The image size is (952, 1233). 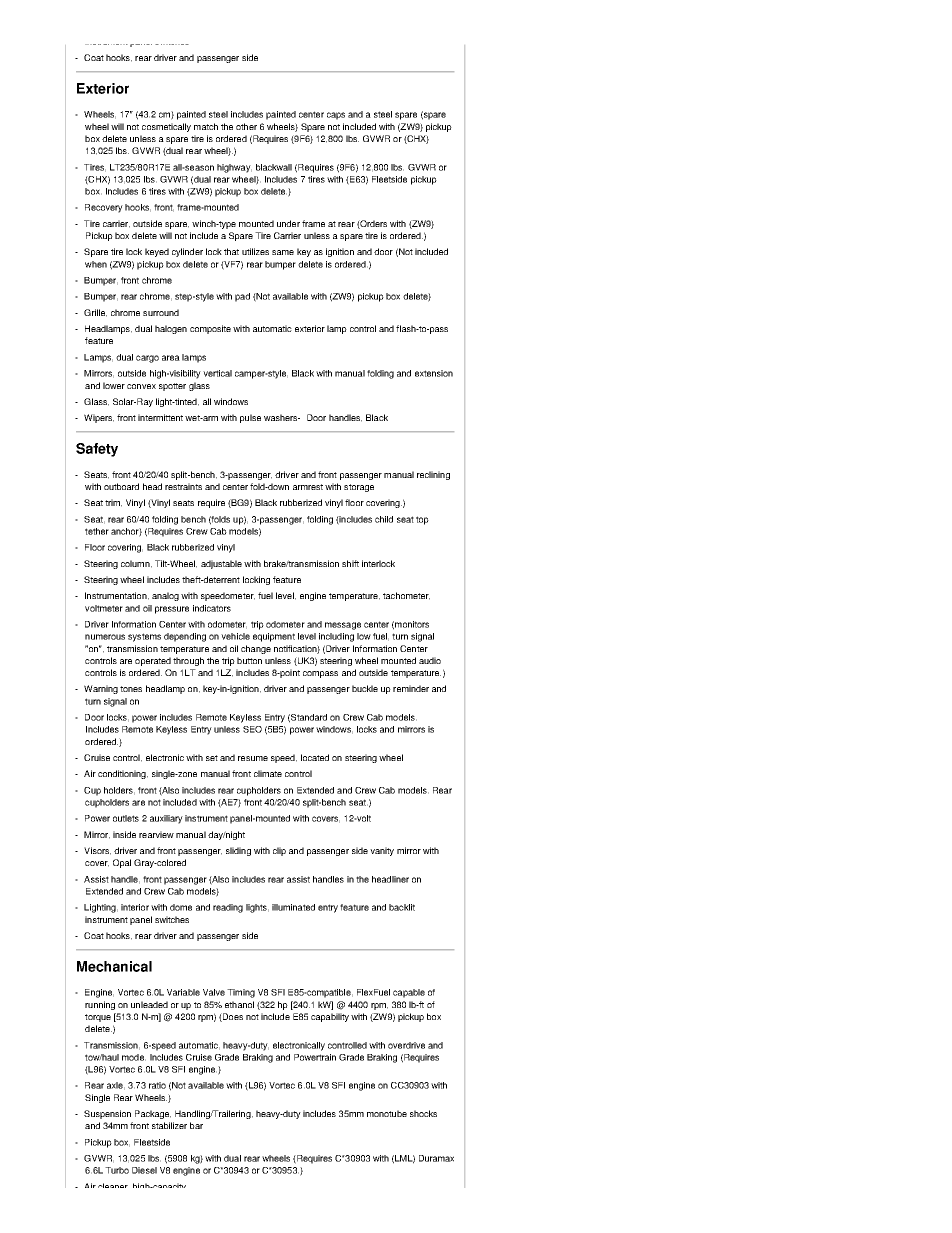 I want to click on other, so click(x=246, y=126).
